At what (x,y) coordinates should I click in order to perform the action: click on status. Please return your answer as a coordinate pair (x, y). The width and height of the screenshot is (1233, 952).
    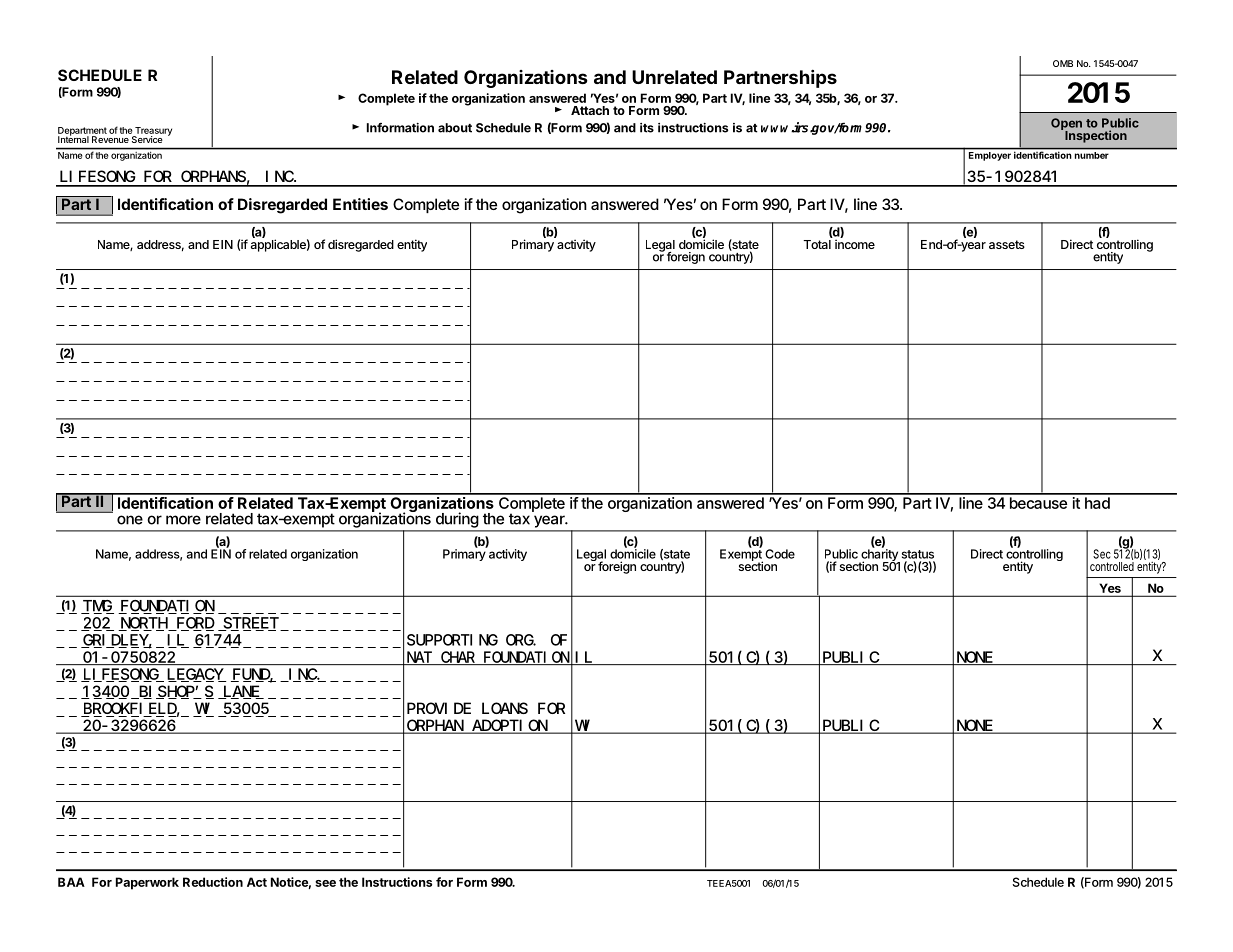
    Looking at the image, I should click on (918, 554).
